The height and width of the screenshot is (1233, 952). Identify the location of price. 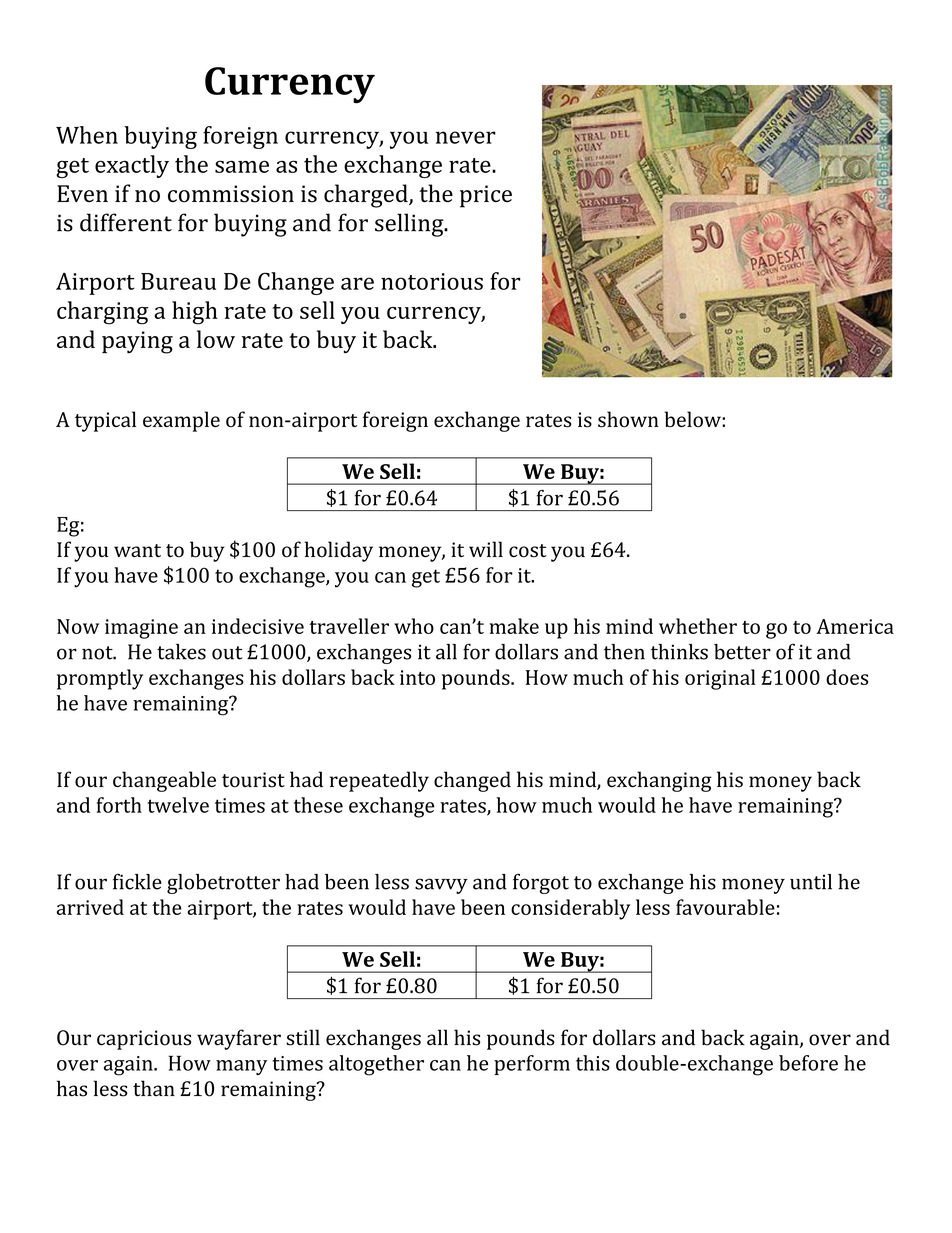
(486, 196).
